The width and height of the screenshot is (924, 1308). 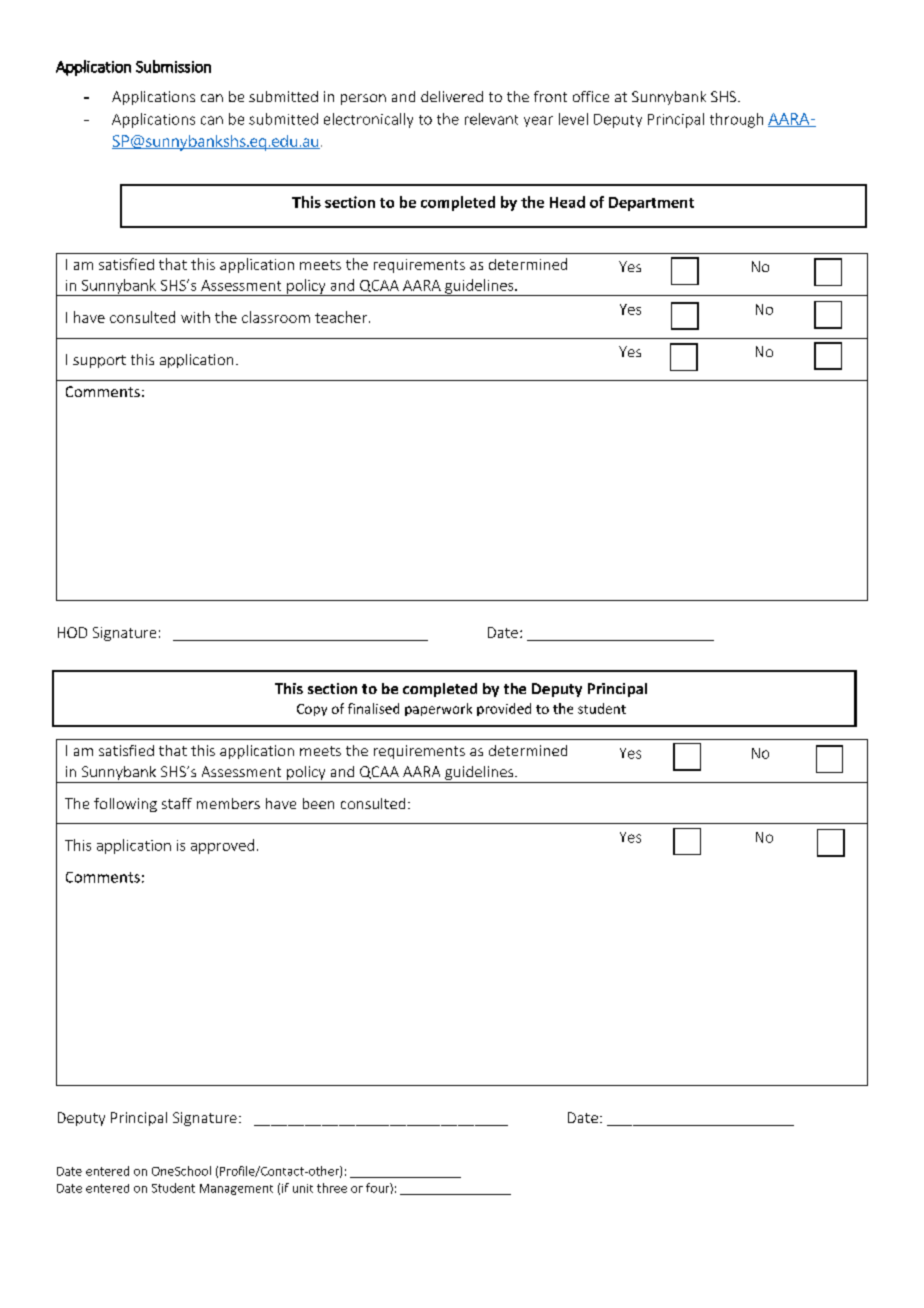 I want to click on approved, so click(x=222, y=846).
